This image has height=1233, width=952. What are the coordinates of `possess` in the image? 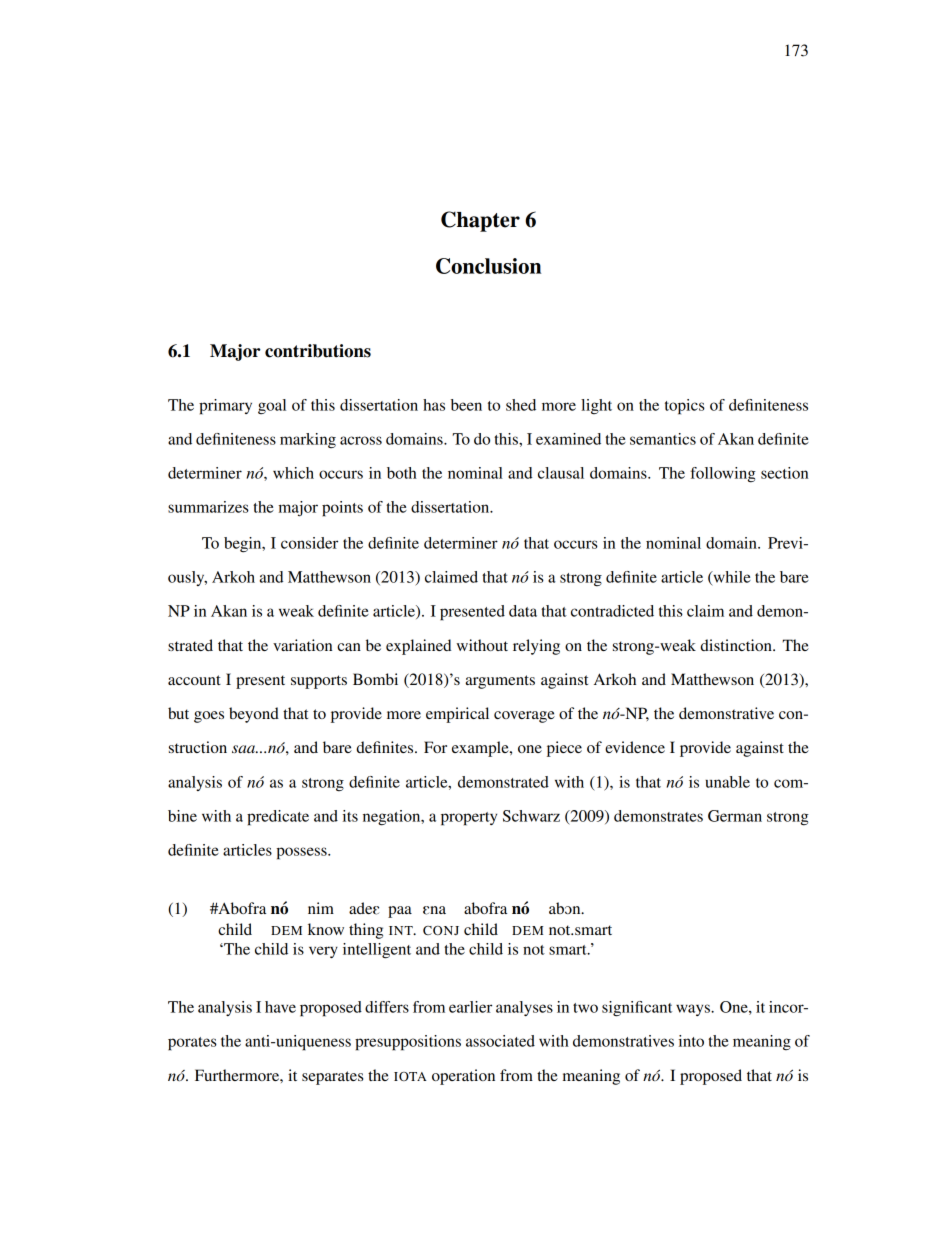 It's located at (302, 853).
